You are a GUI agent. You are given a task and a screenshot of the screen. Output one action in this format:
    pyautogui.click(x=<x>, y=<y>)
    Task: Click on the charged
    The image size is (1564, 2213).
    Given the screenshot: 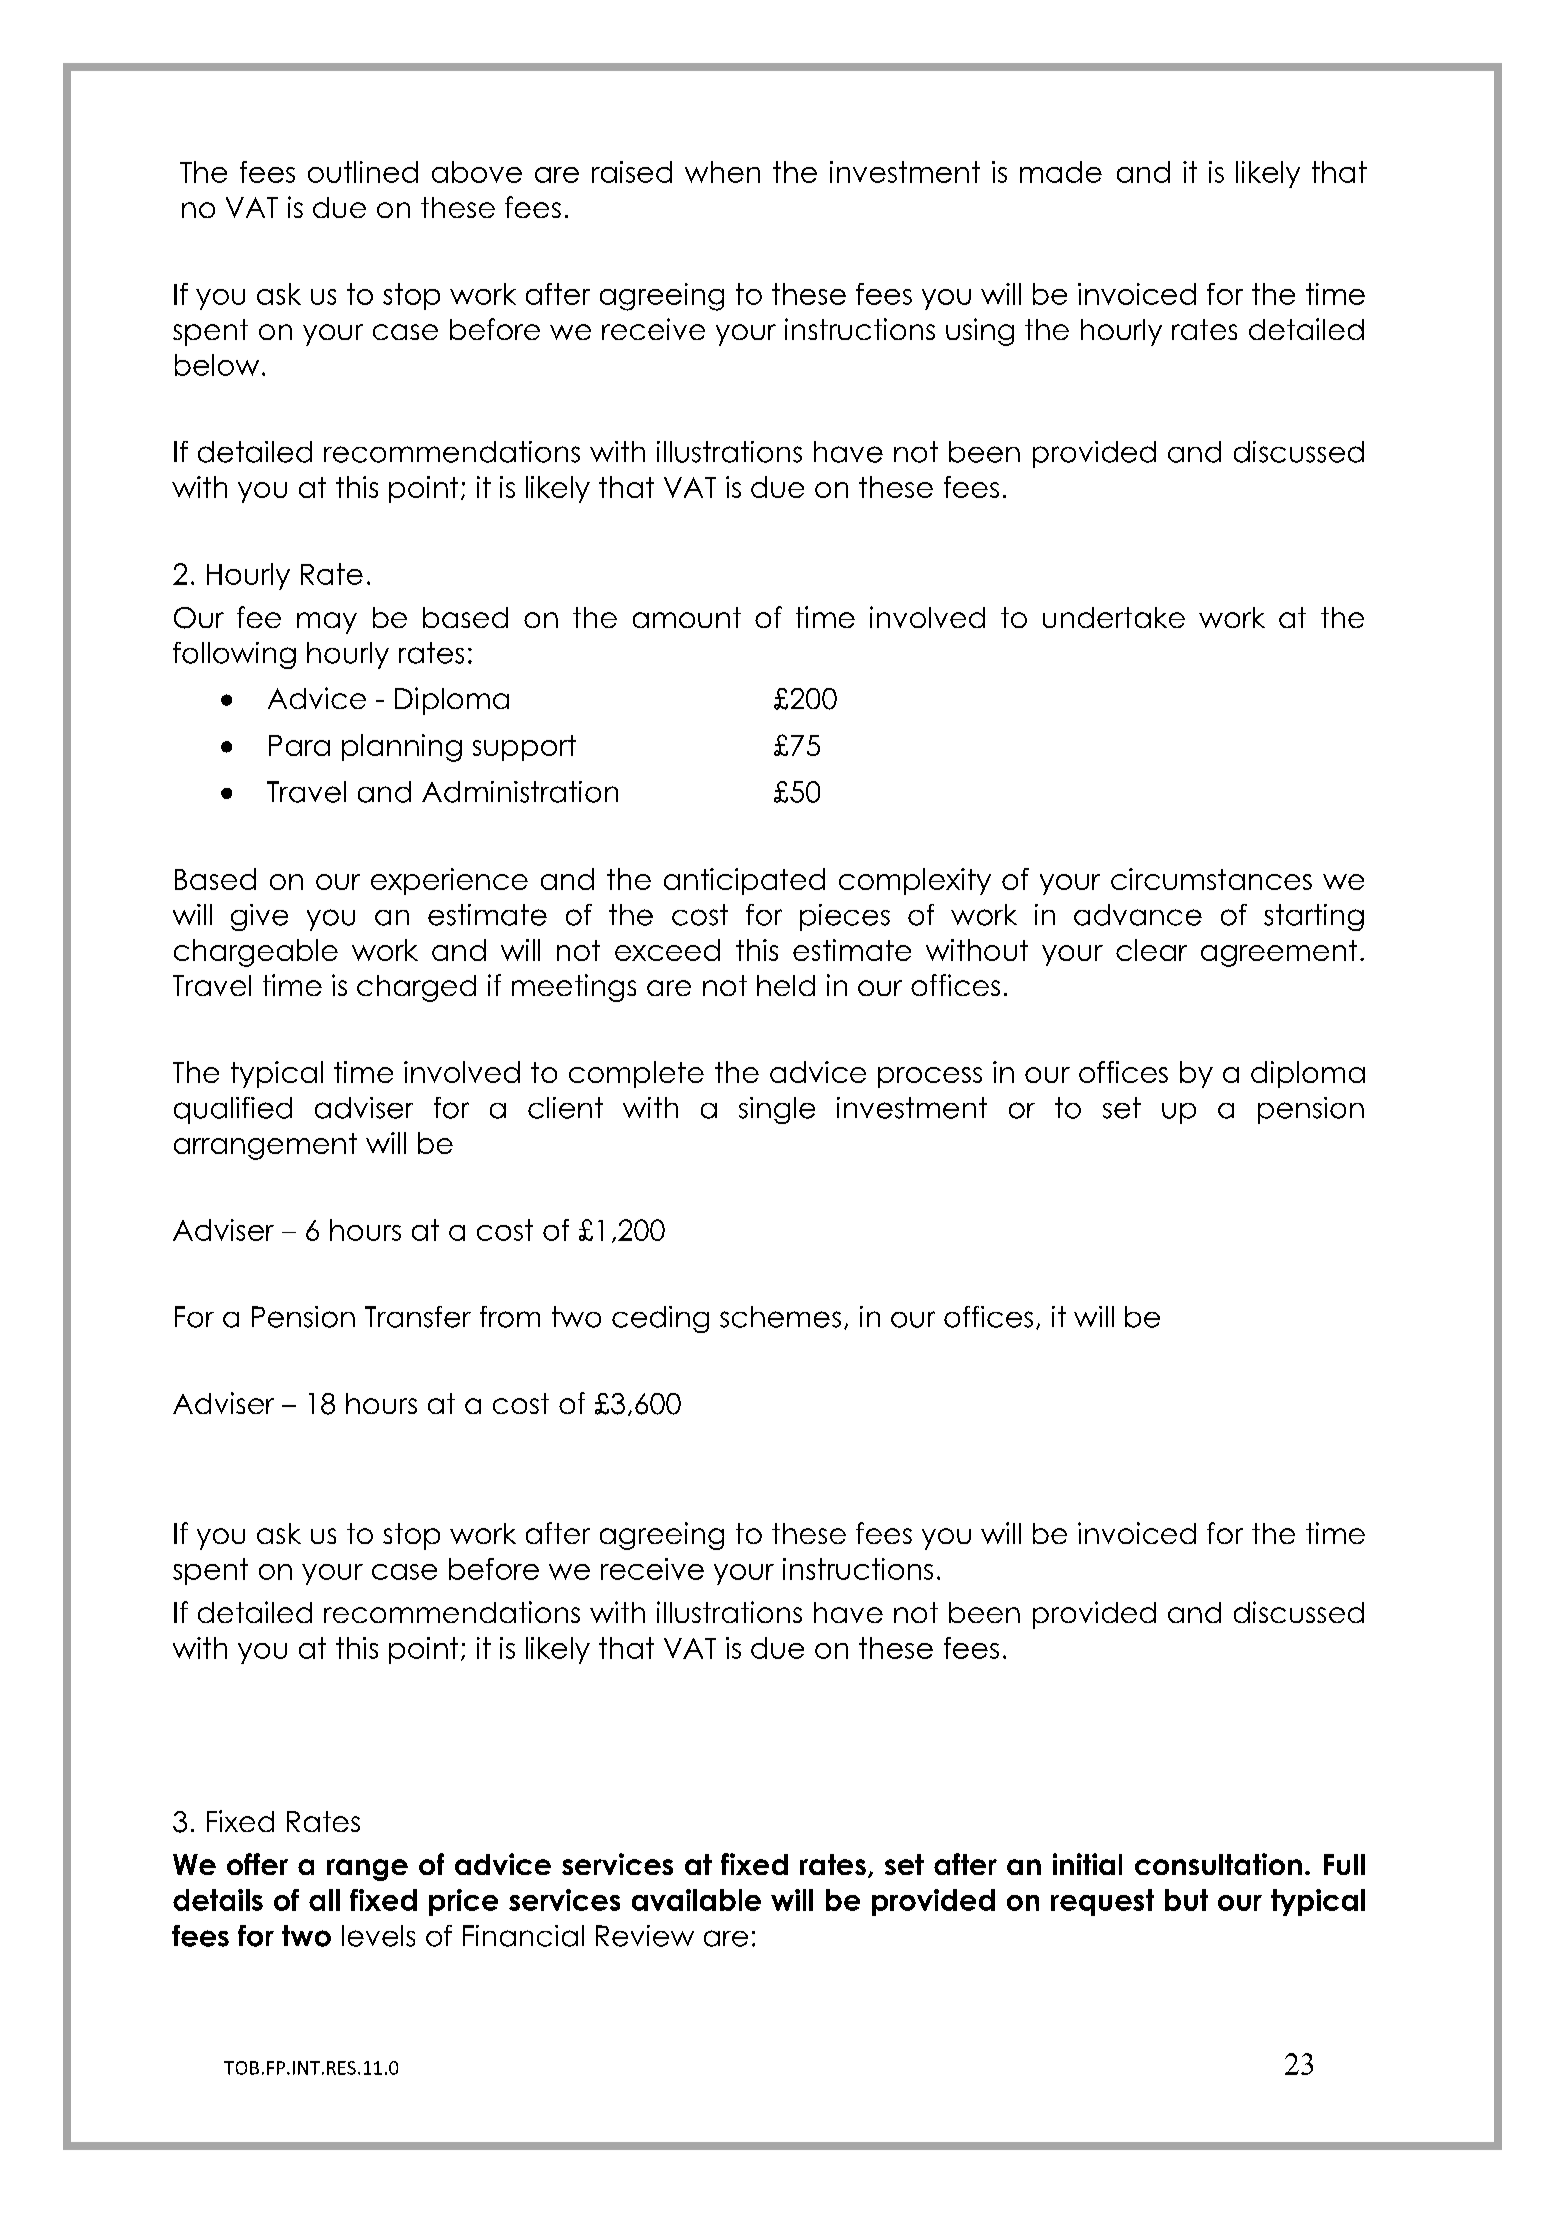 What is the action you would take?
    pyautogui.click(x=416, y=988)
